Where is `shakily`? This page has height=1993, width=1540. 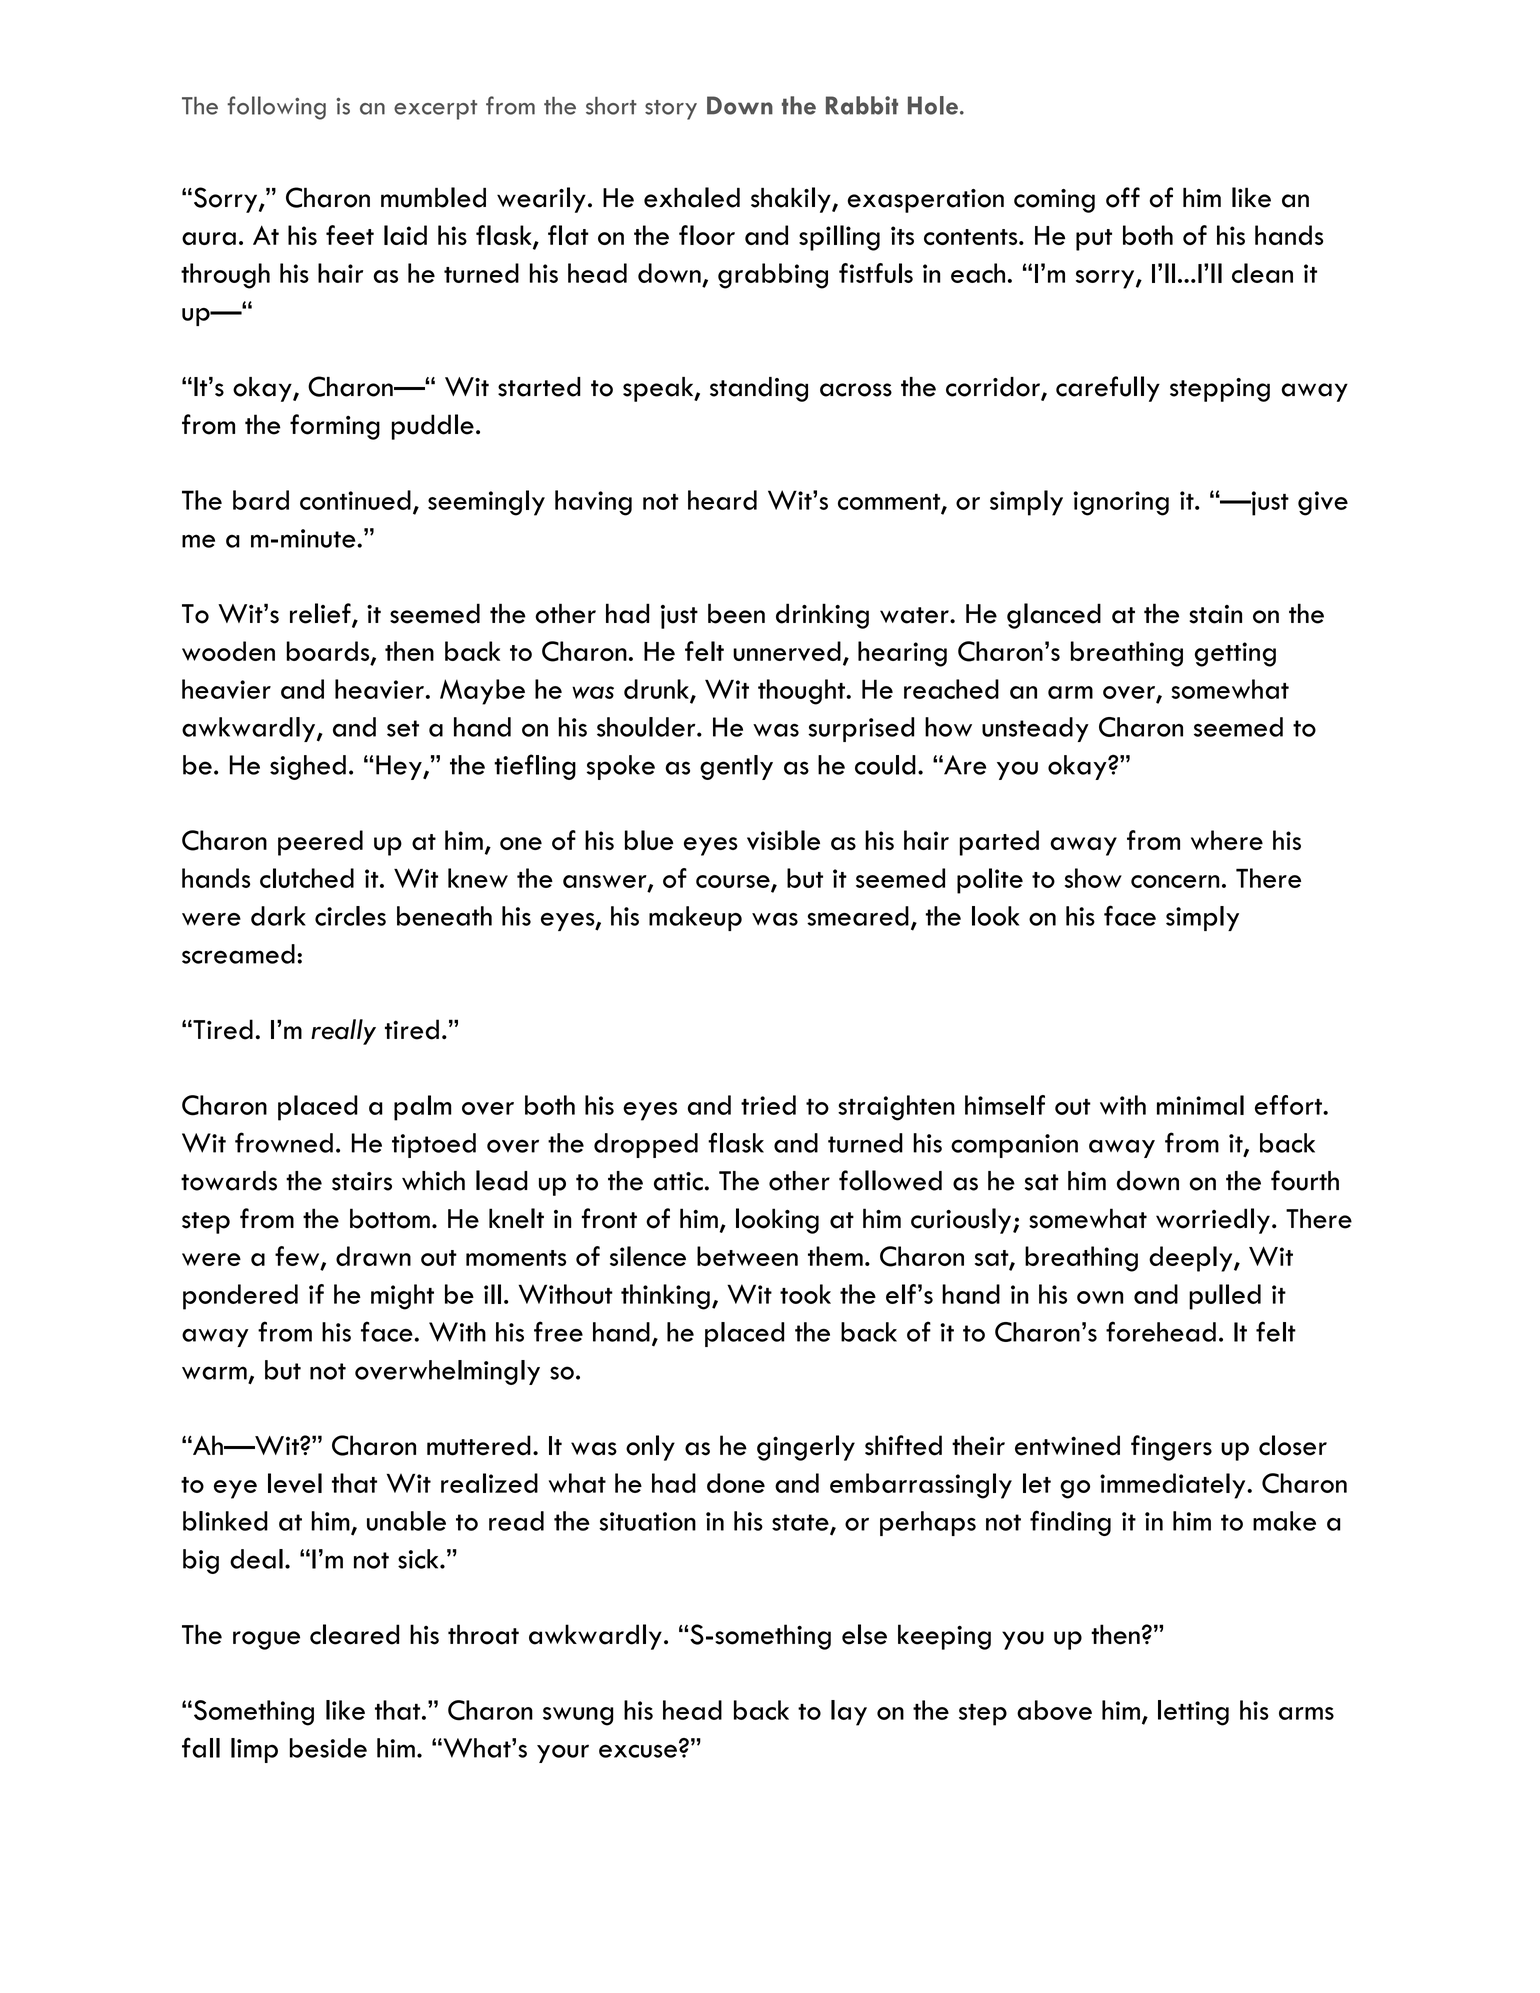 shakily is located at coordinates (792, 200).
